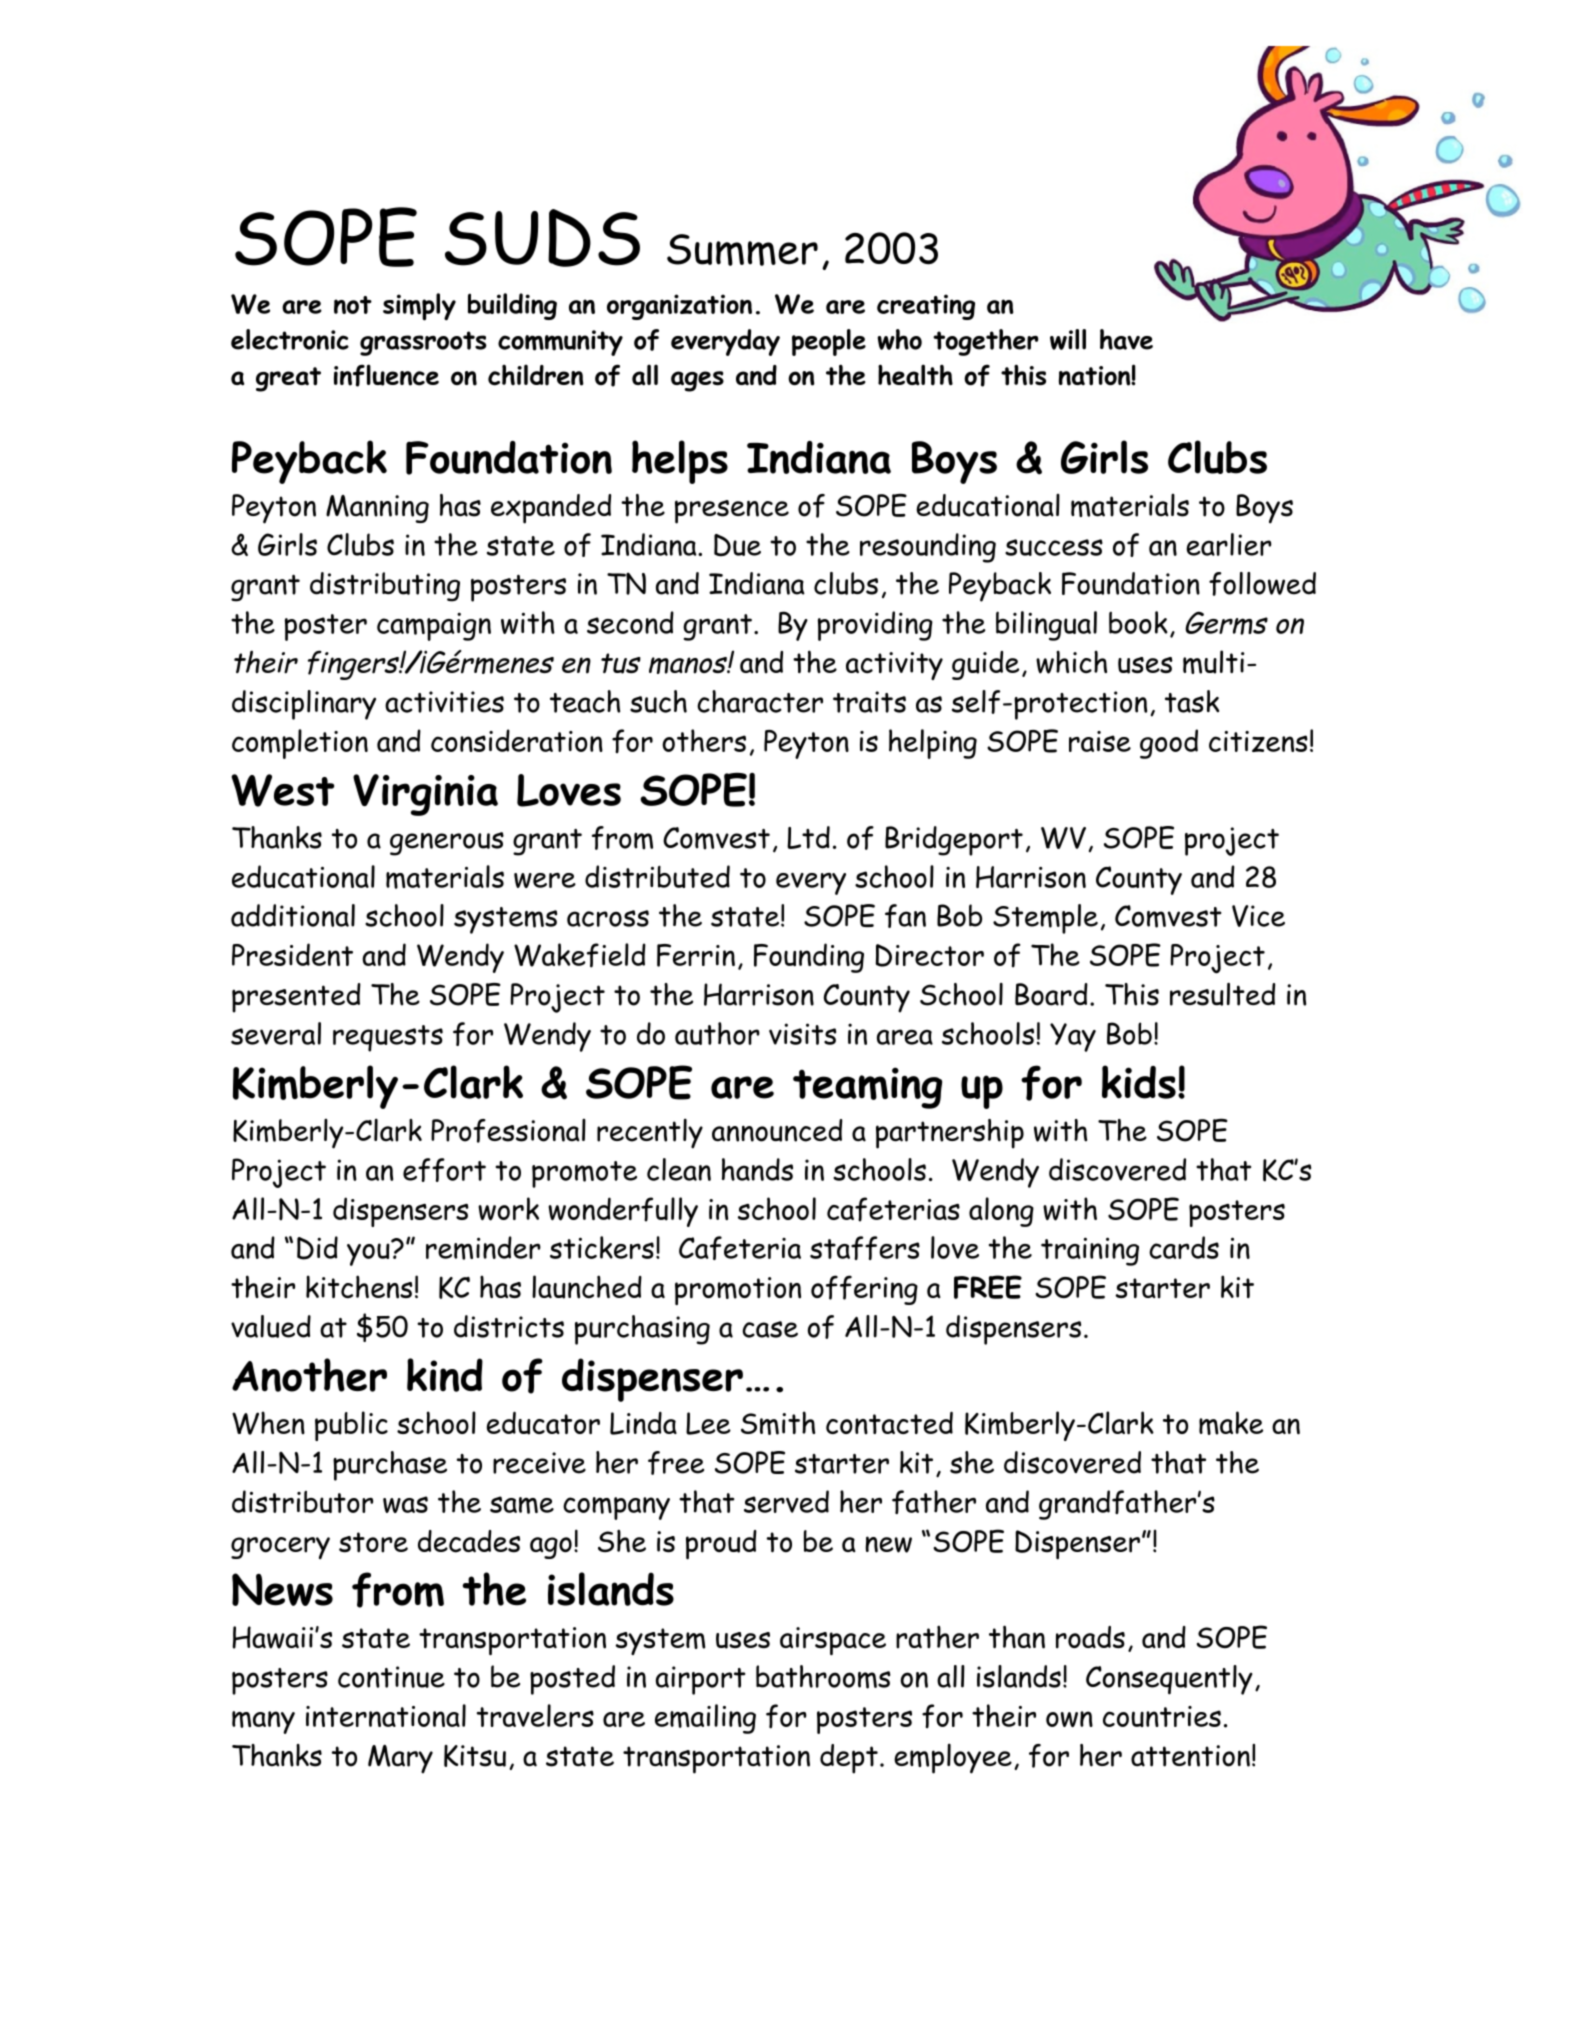 Image resolution: width=1569 pixels, height=2030 pixels. What do you see at coordinates (1169, 744) in the screenshot?
I see `good` at bounding box center [1169, 744].
